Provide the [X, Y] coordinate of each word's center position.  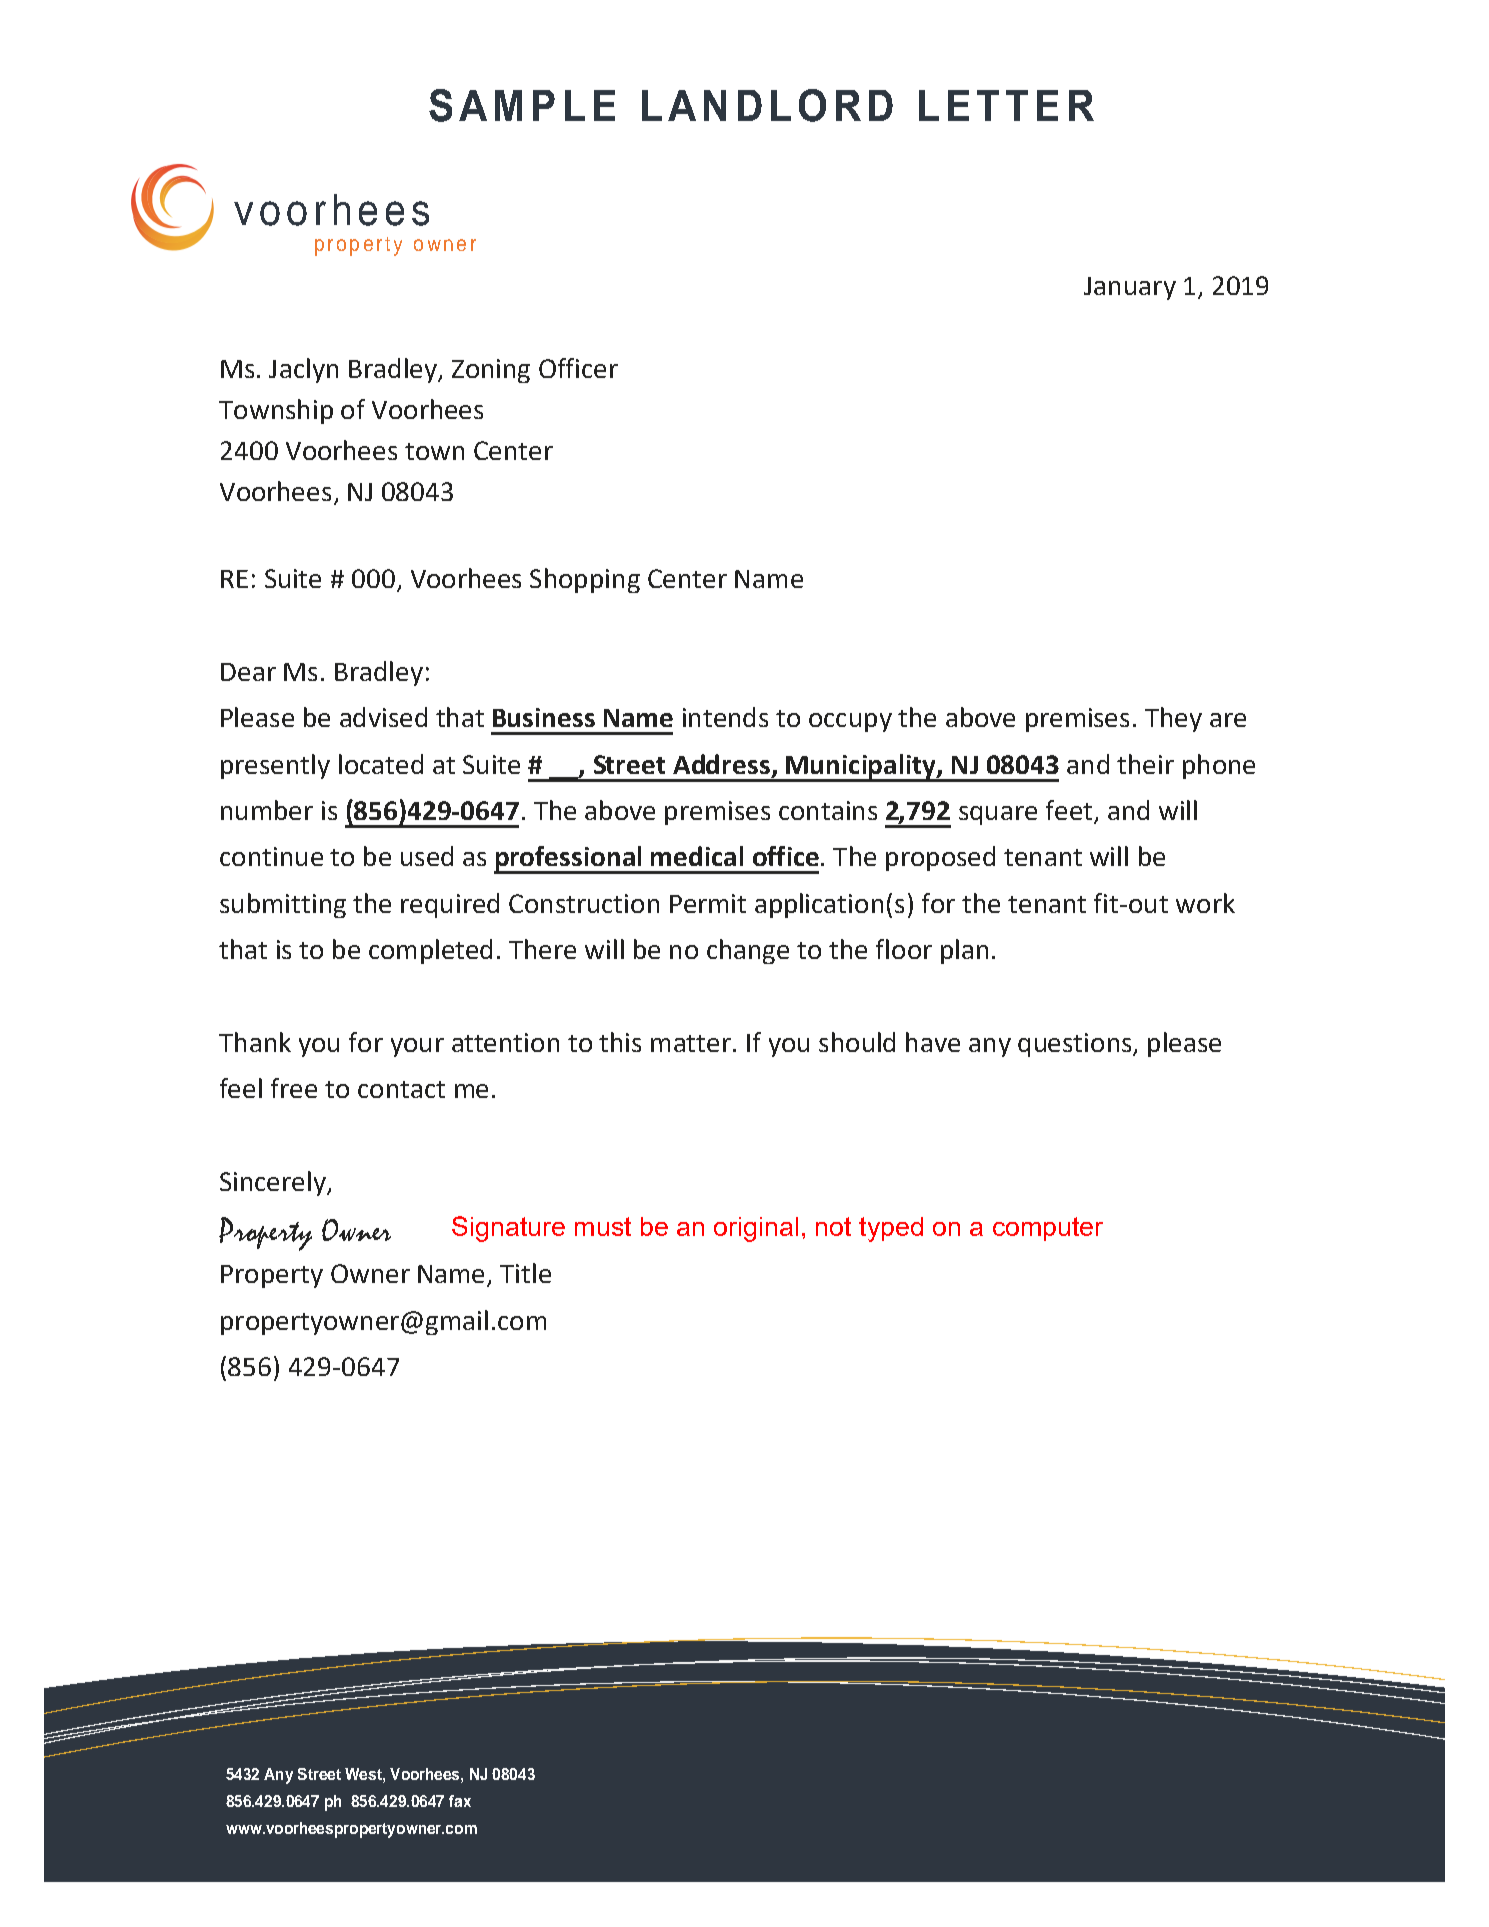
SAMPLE [522, 105]
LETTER [1006, 105]
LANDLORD [767, 105]
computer [1048, 1229]
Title [525, 1273]
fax [460, 1801]
